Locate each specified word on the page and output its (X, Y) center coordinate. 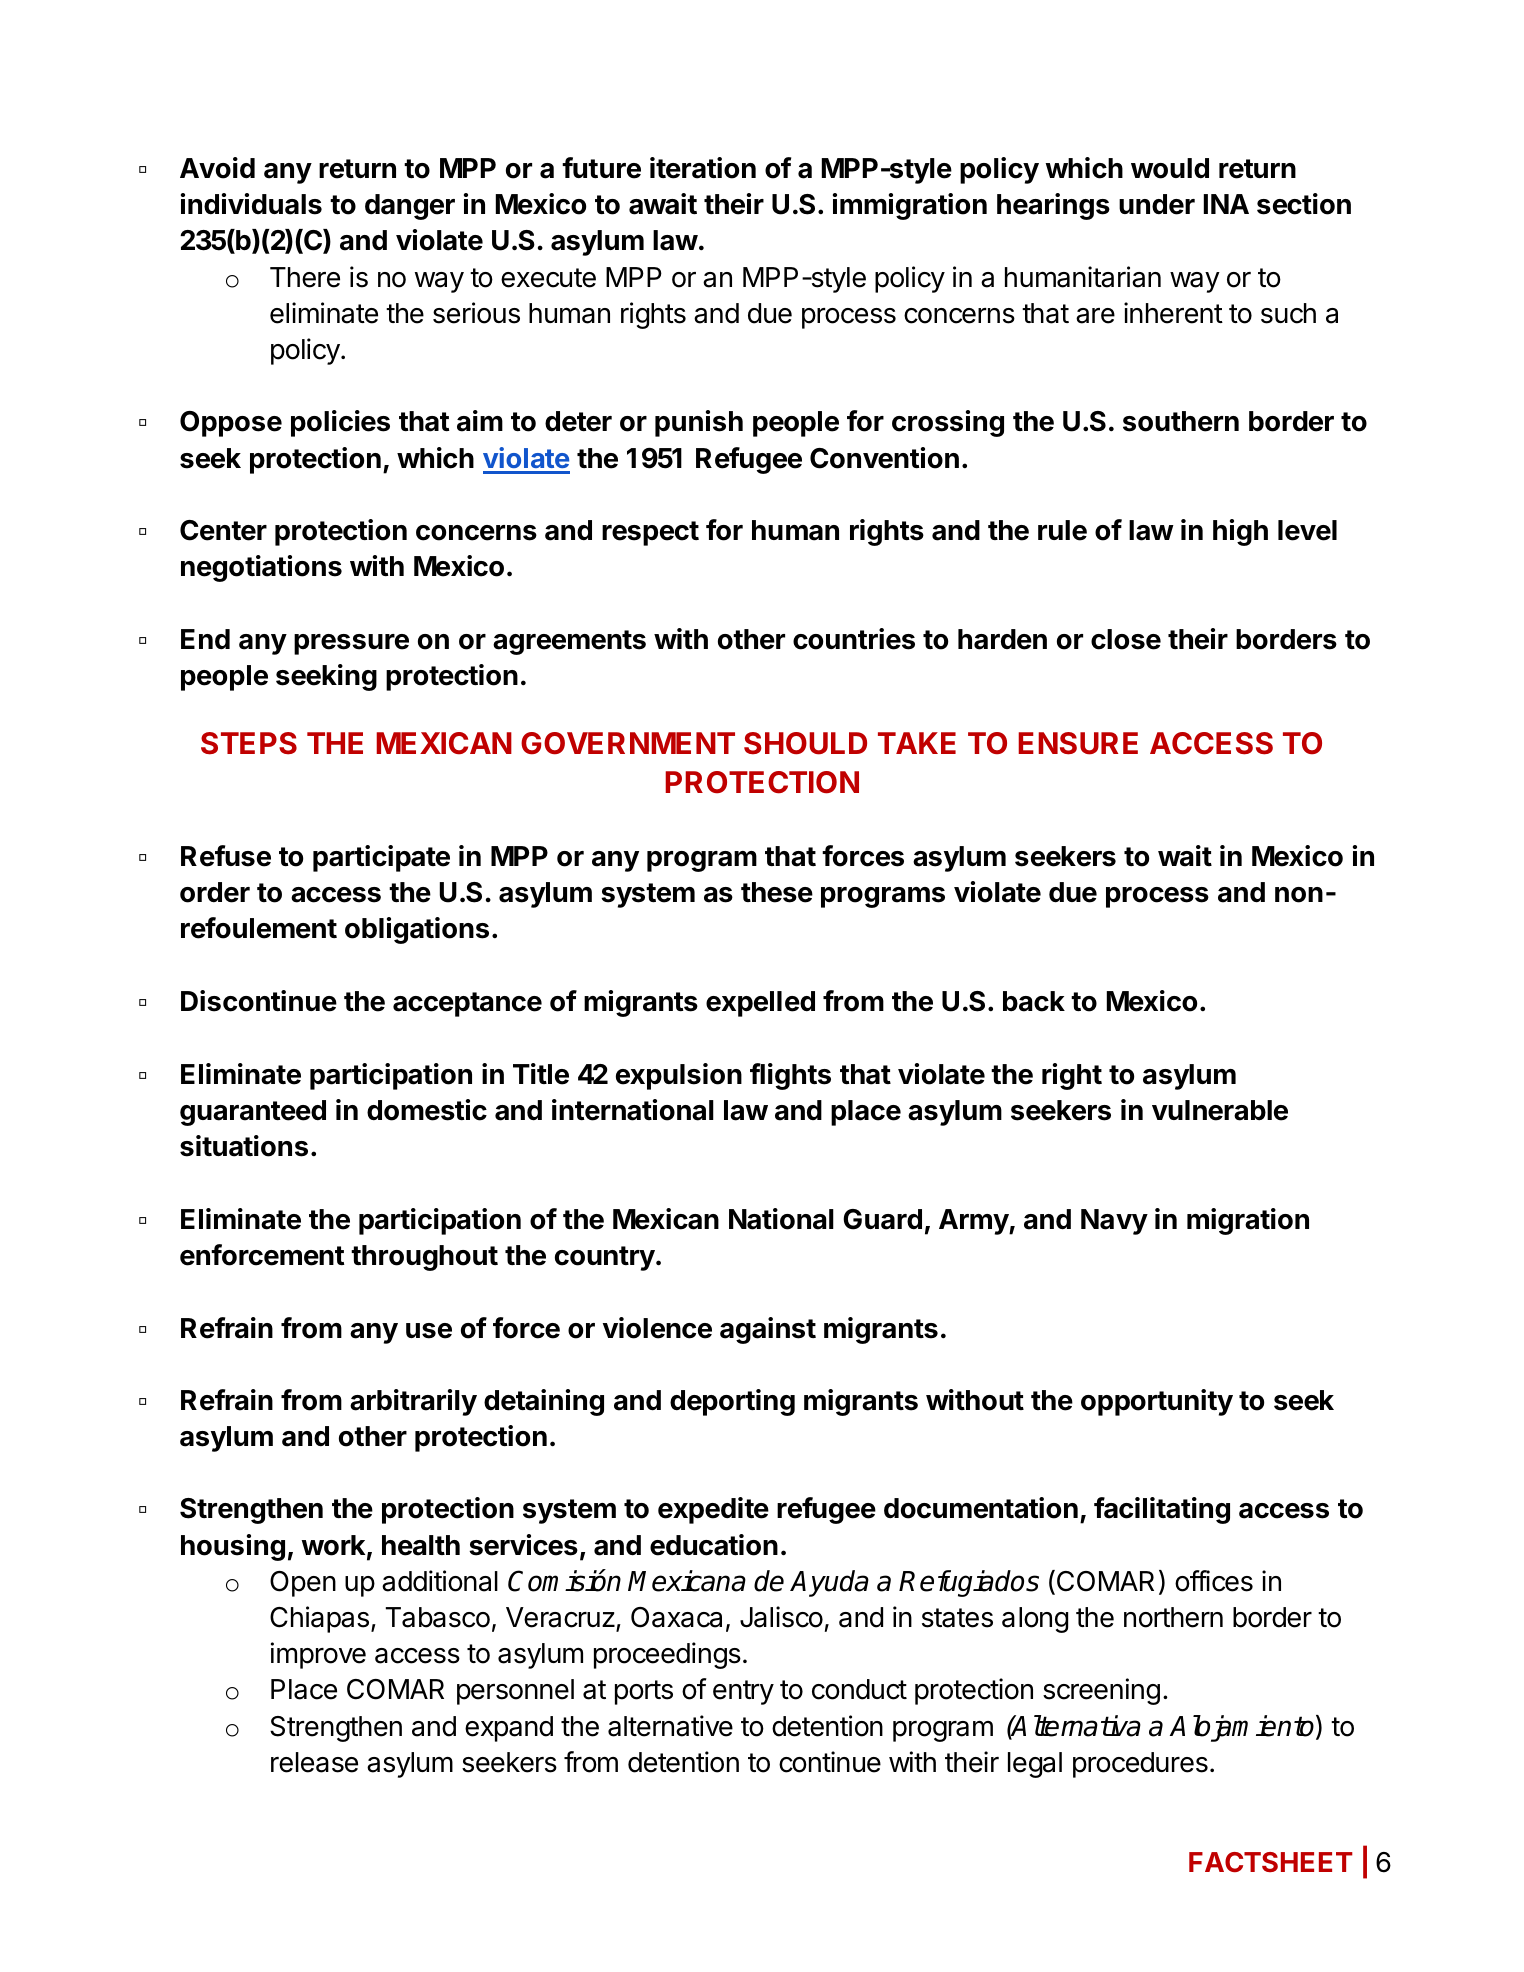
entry (743, 1692)
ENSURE (1078, 743)
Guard (882, 1219)
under (1157, 204)
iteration (703, 168)
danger (410, 207)
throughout (424, 1258)
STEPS (249, 743)
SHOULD (805, 743)
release (314, 1762)
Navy (1114, 1222)
